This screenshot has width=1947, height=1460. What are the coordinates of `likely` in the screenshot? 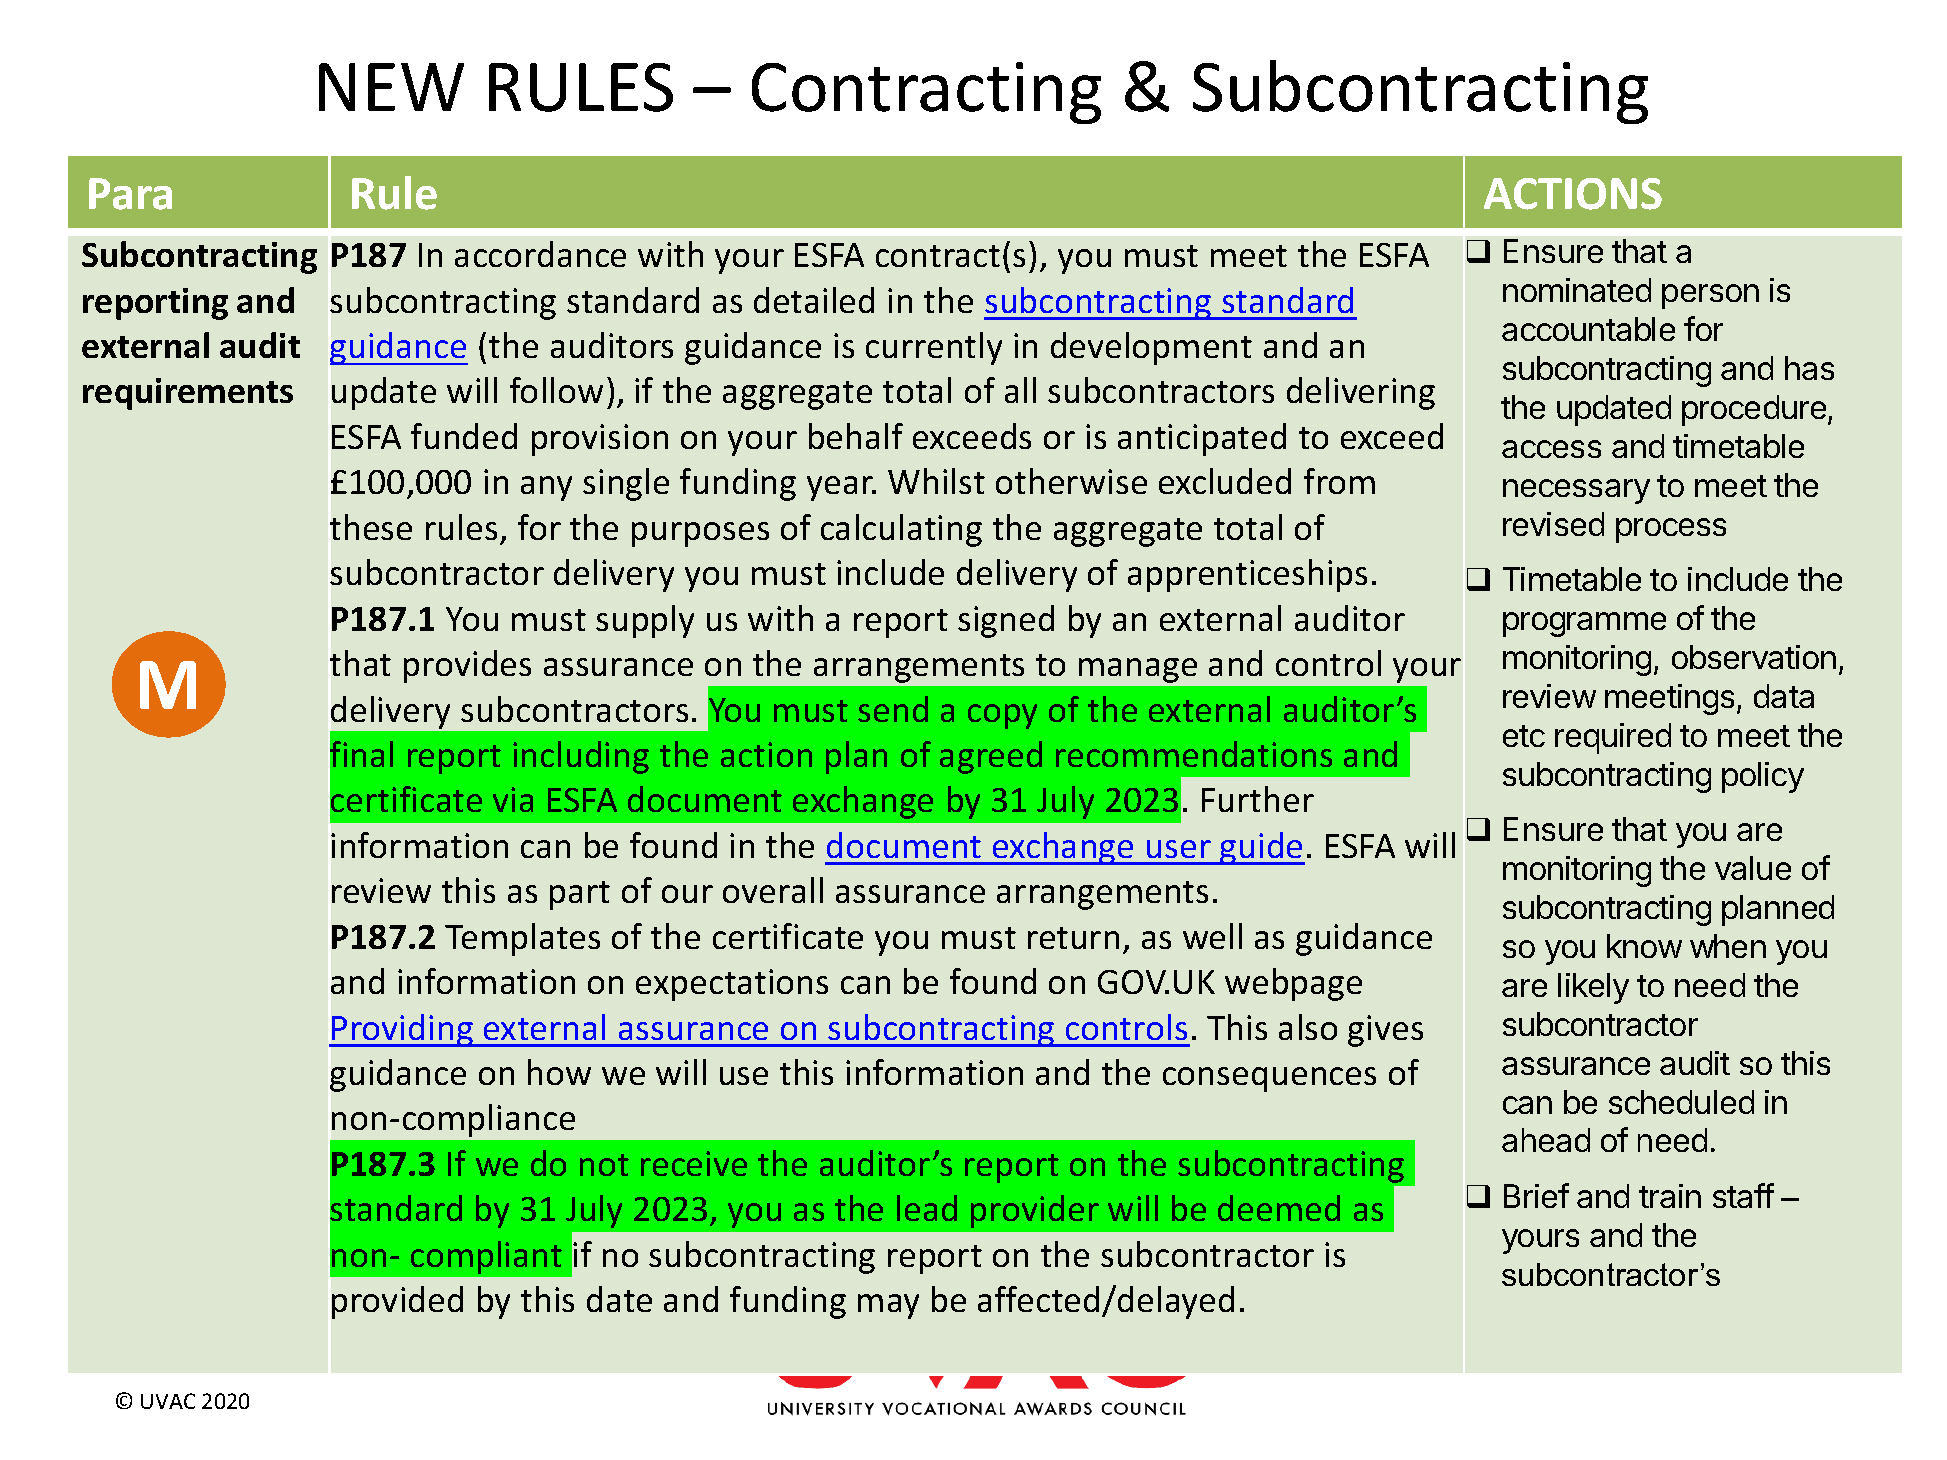 It's located at (1593, 988).
